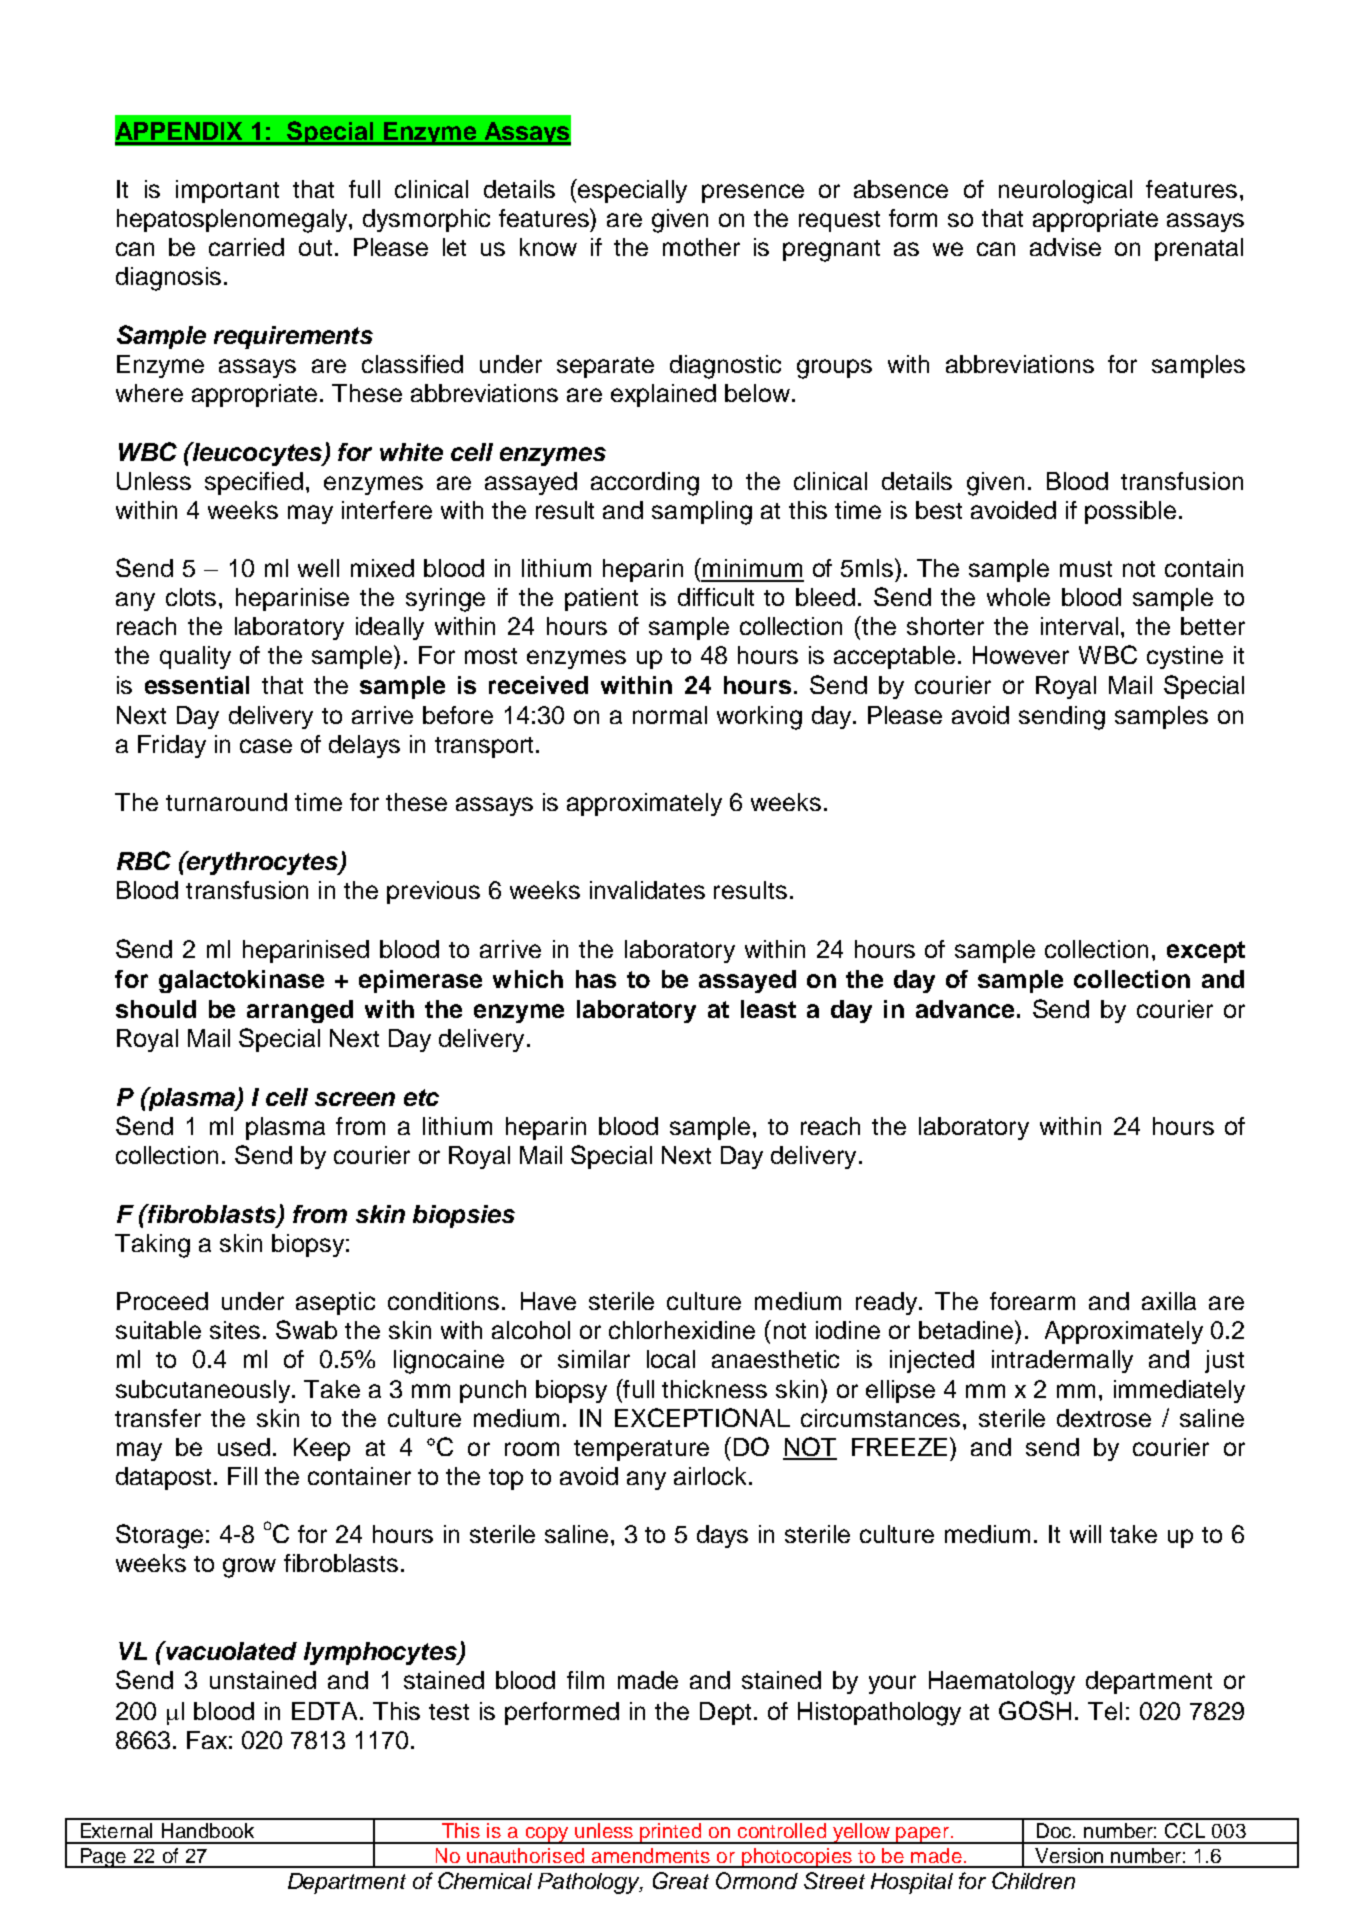 This document has width=1361, height=1924. What do you see at coordinates (965, 1009) in the document?
I see `advance` at bounding box center [965, 1009].
